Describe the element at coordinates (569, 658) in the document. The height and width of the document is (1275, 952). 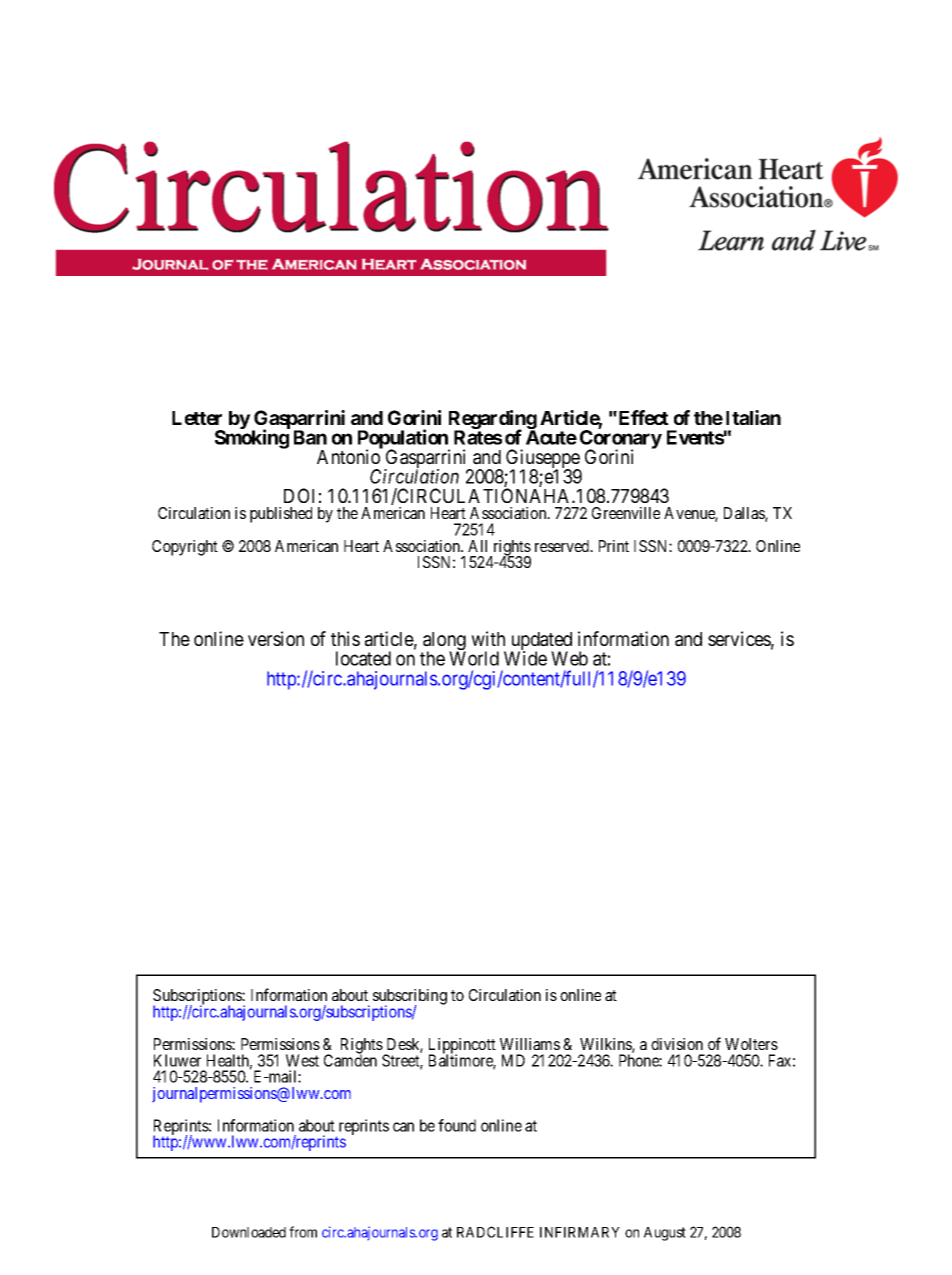
I see `Web` at that location.
